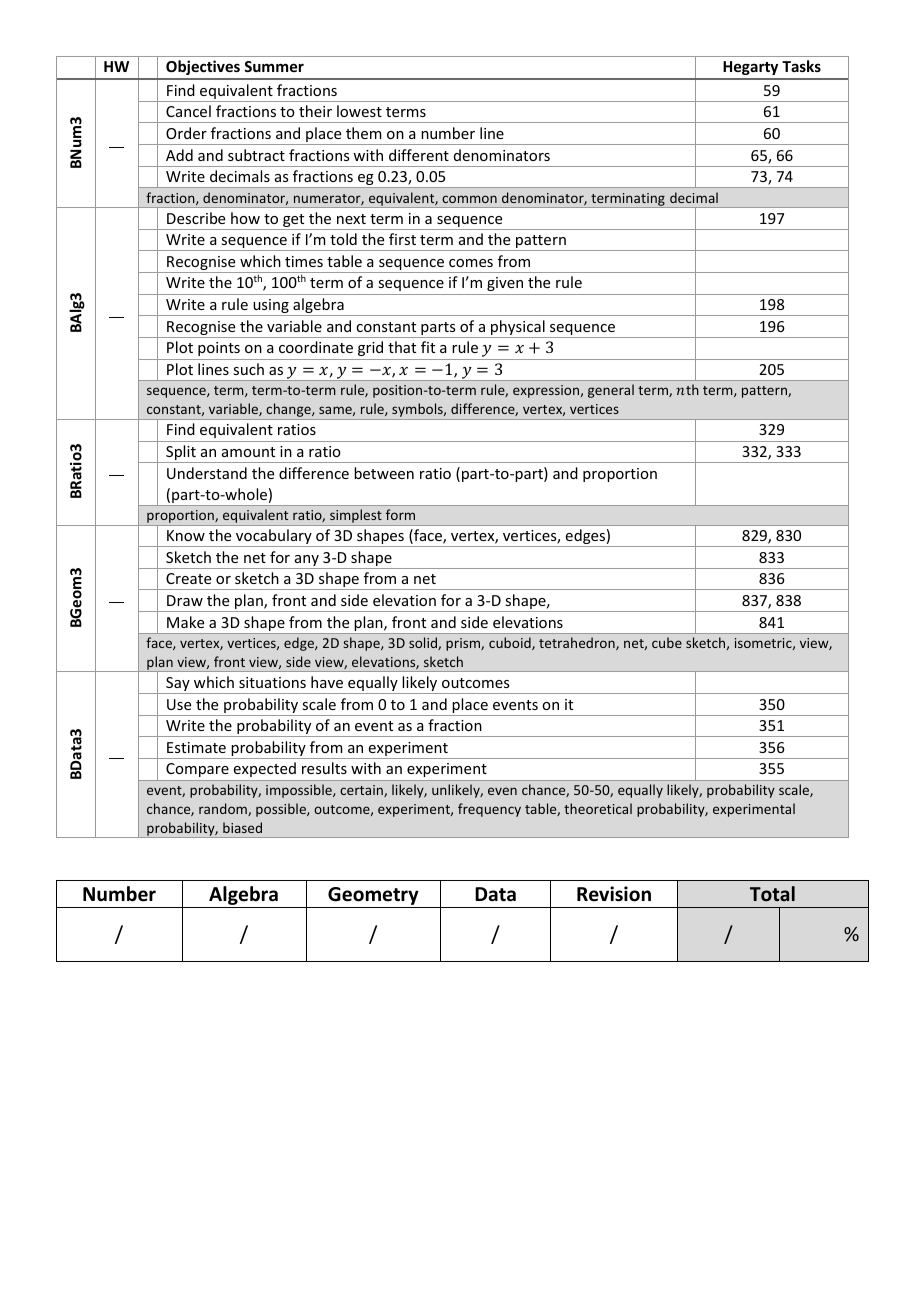 This image has width=924, height=1308. I want to click on Summer, so click(274, 66).
